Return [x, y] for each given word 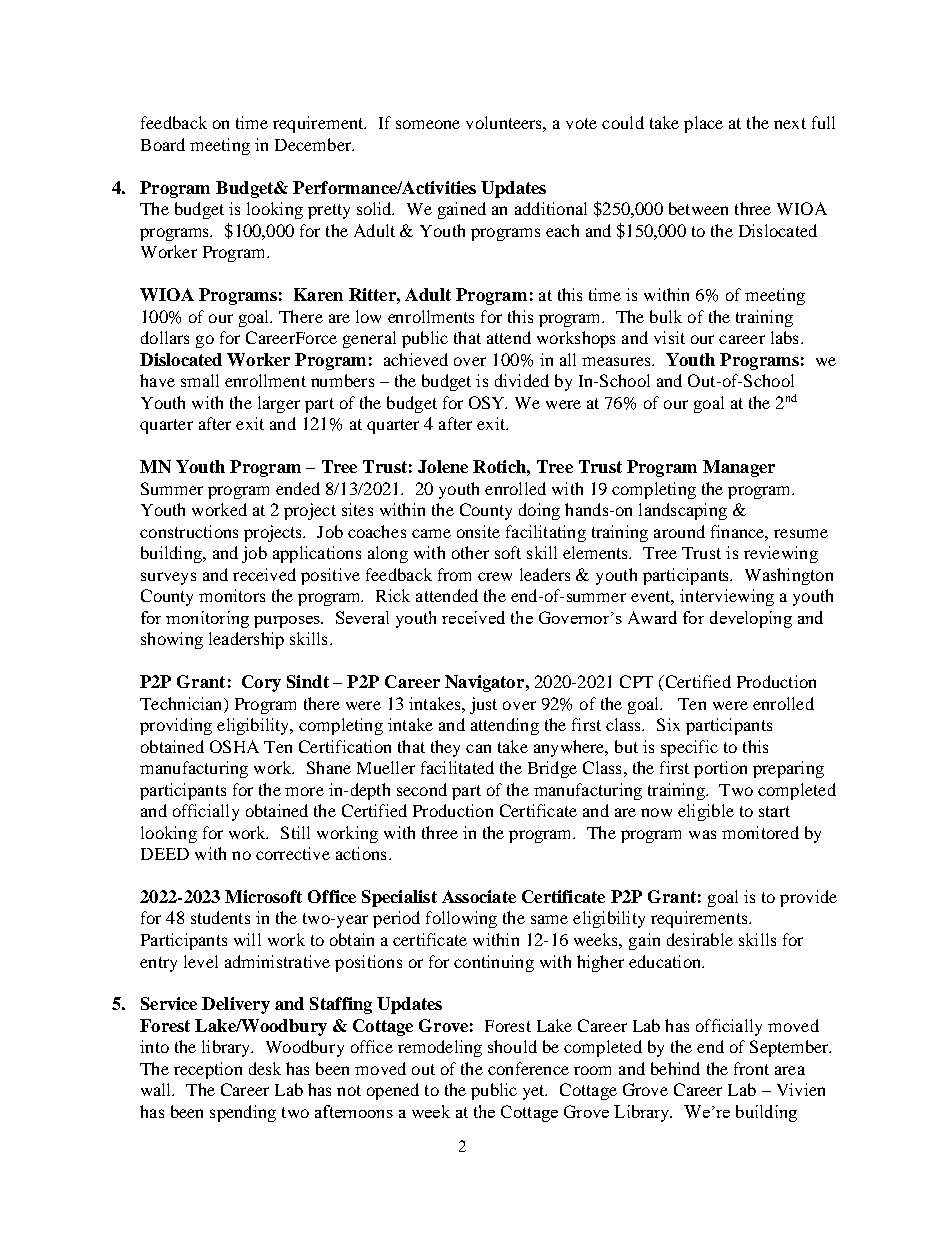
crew [495, 576]
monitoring [207, 619]
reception [208, 1070]
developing [751, 619]
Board [163, 144]
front [751, 1068]
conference [528, 1068]
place [703, 124]
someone [428, 124]
